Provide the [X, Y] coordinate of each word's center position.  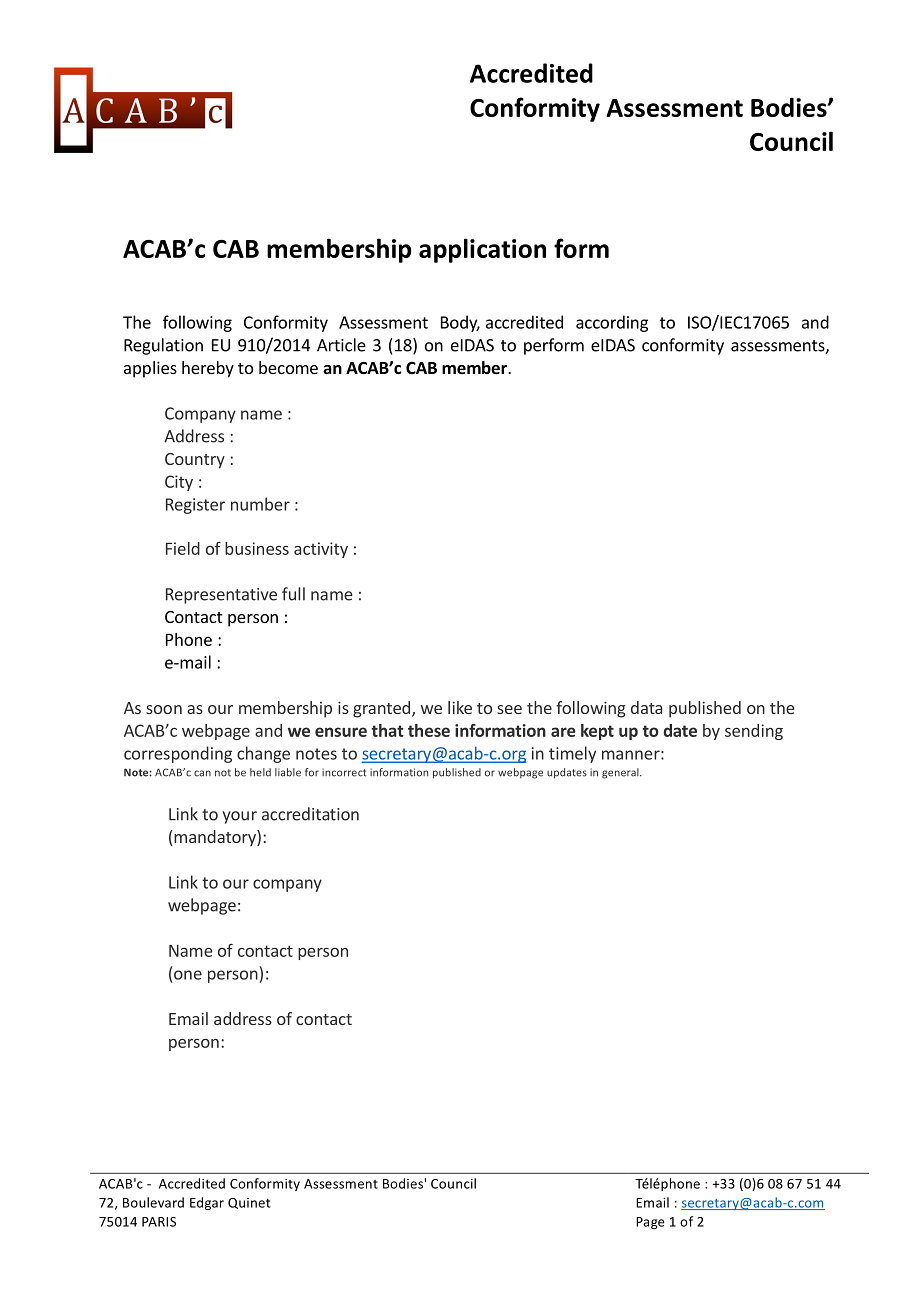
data [646, 707]
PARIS [159, 1222]
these [429, 730]
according [612, 323]
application [482, 250]
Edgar [207, 1203]
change [263, 754]
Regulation [163, 346]
